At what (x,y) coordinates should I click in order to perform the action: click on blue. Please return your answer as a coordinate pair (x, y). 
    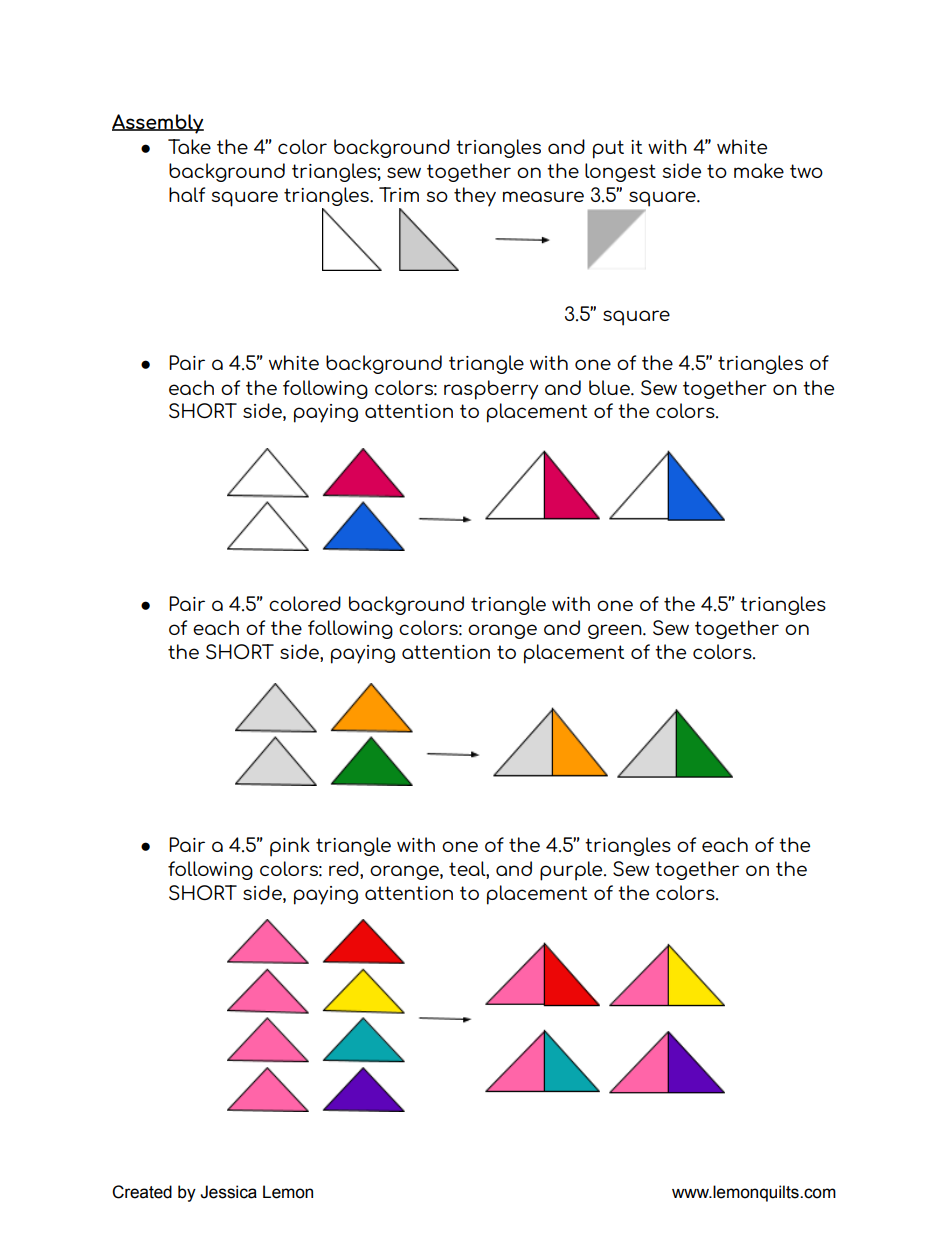
    Looking at the image, I should click on (610, 387).
